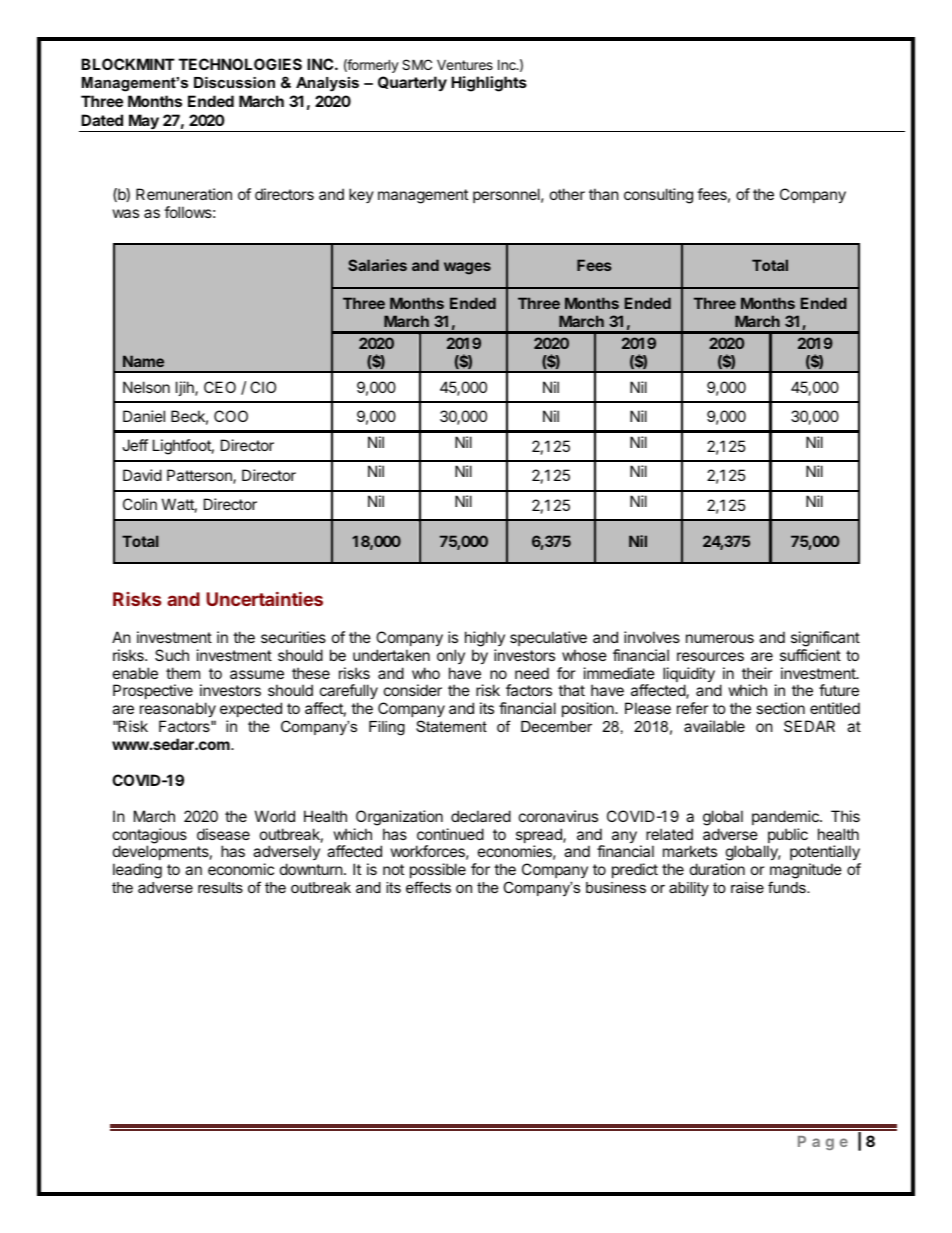 The image size is (952, 1233). I want to click on duration, so click(717, 869).
